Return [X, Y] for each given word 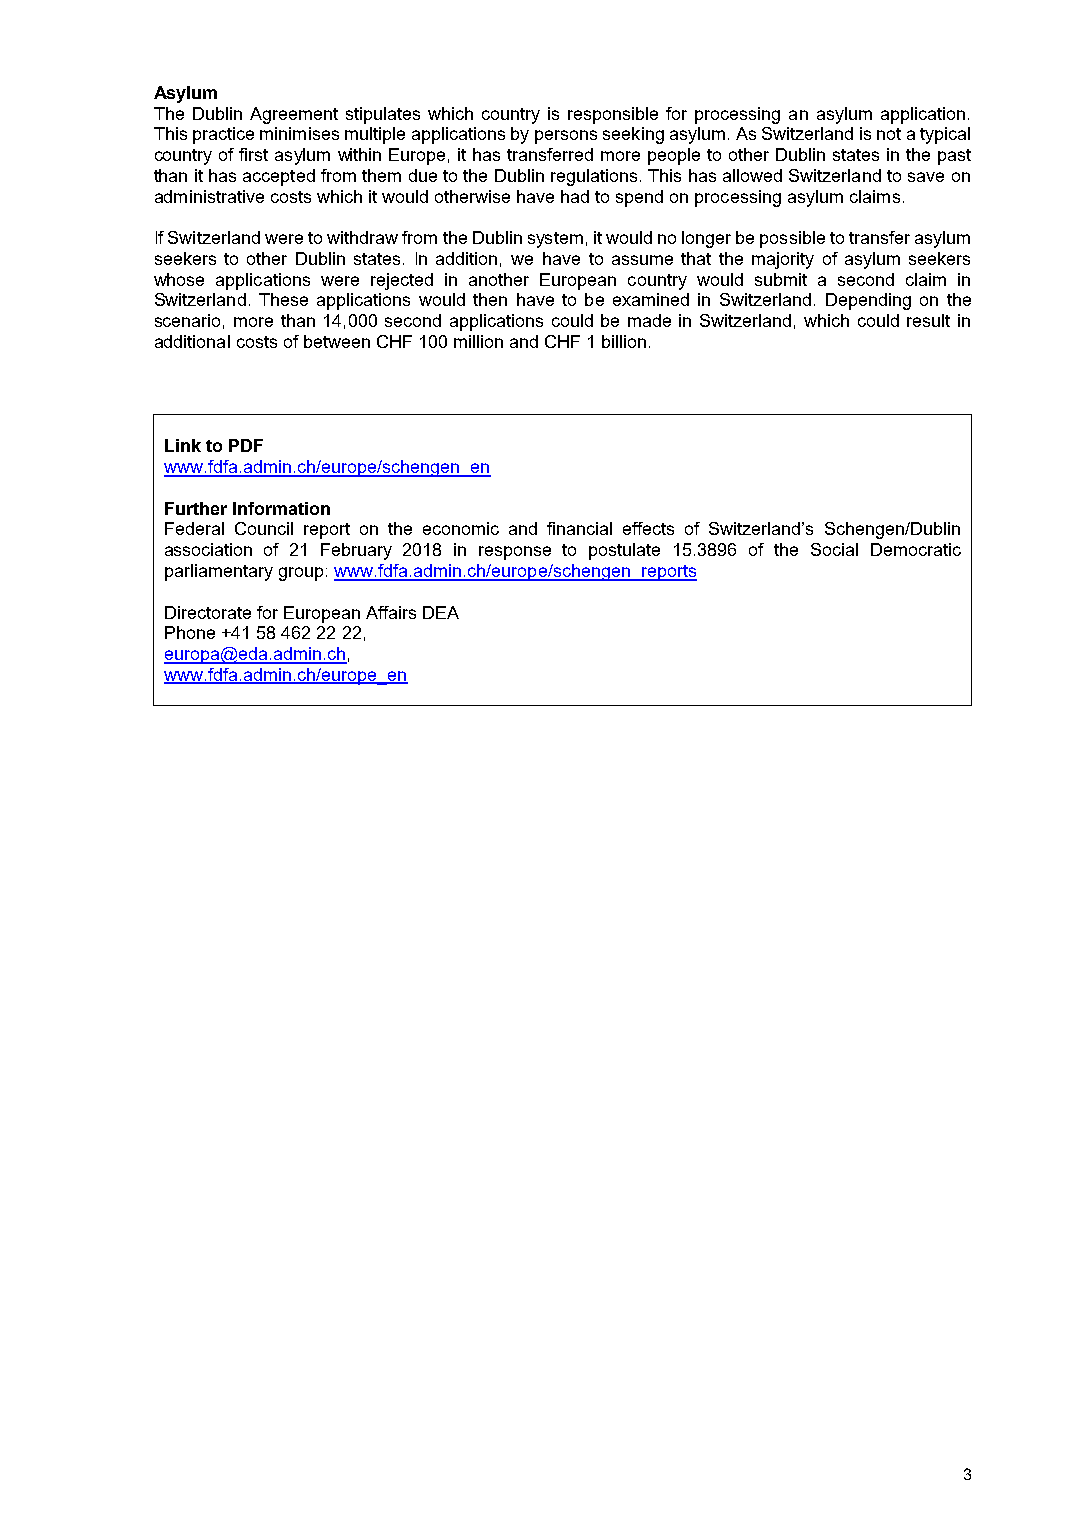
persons [566, 137]
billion [624, 341]
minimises [299, 133]
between [337, 341]
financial [579, 528]
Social [834, 549]
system [555, 240]
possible [792, 239]
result [928, 320]
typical [945, 135]
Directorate [208, 612]
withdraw [362, 237]
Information [281, 508]
